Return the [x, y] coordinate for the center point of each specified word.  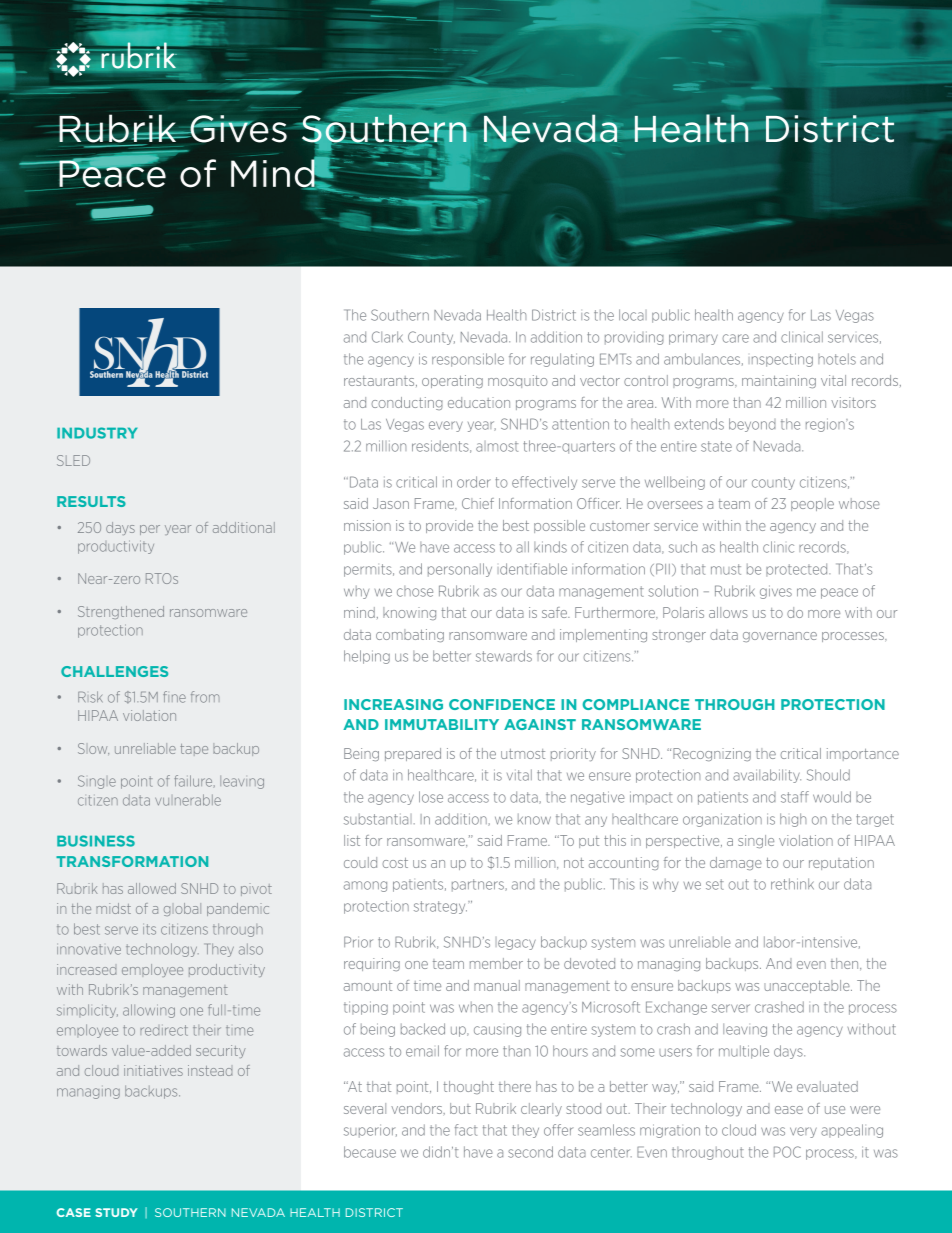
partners [479, 885]
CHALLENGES [114, 671]
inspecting [781, 360]
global [182, 909]
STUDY [116, 1212]
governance [780, 637]
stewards [504, 656]
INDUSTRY [97, 433]
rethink [792, 884]
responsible [468, 360]
